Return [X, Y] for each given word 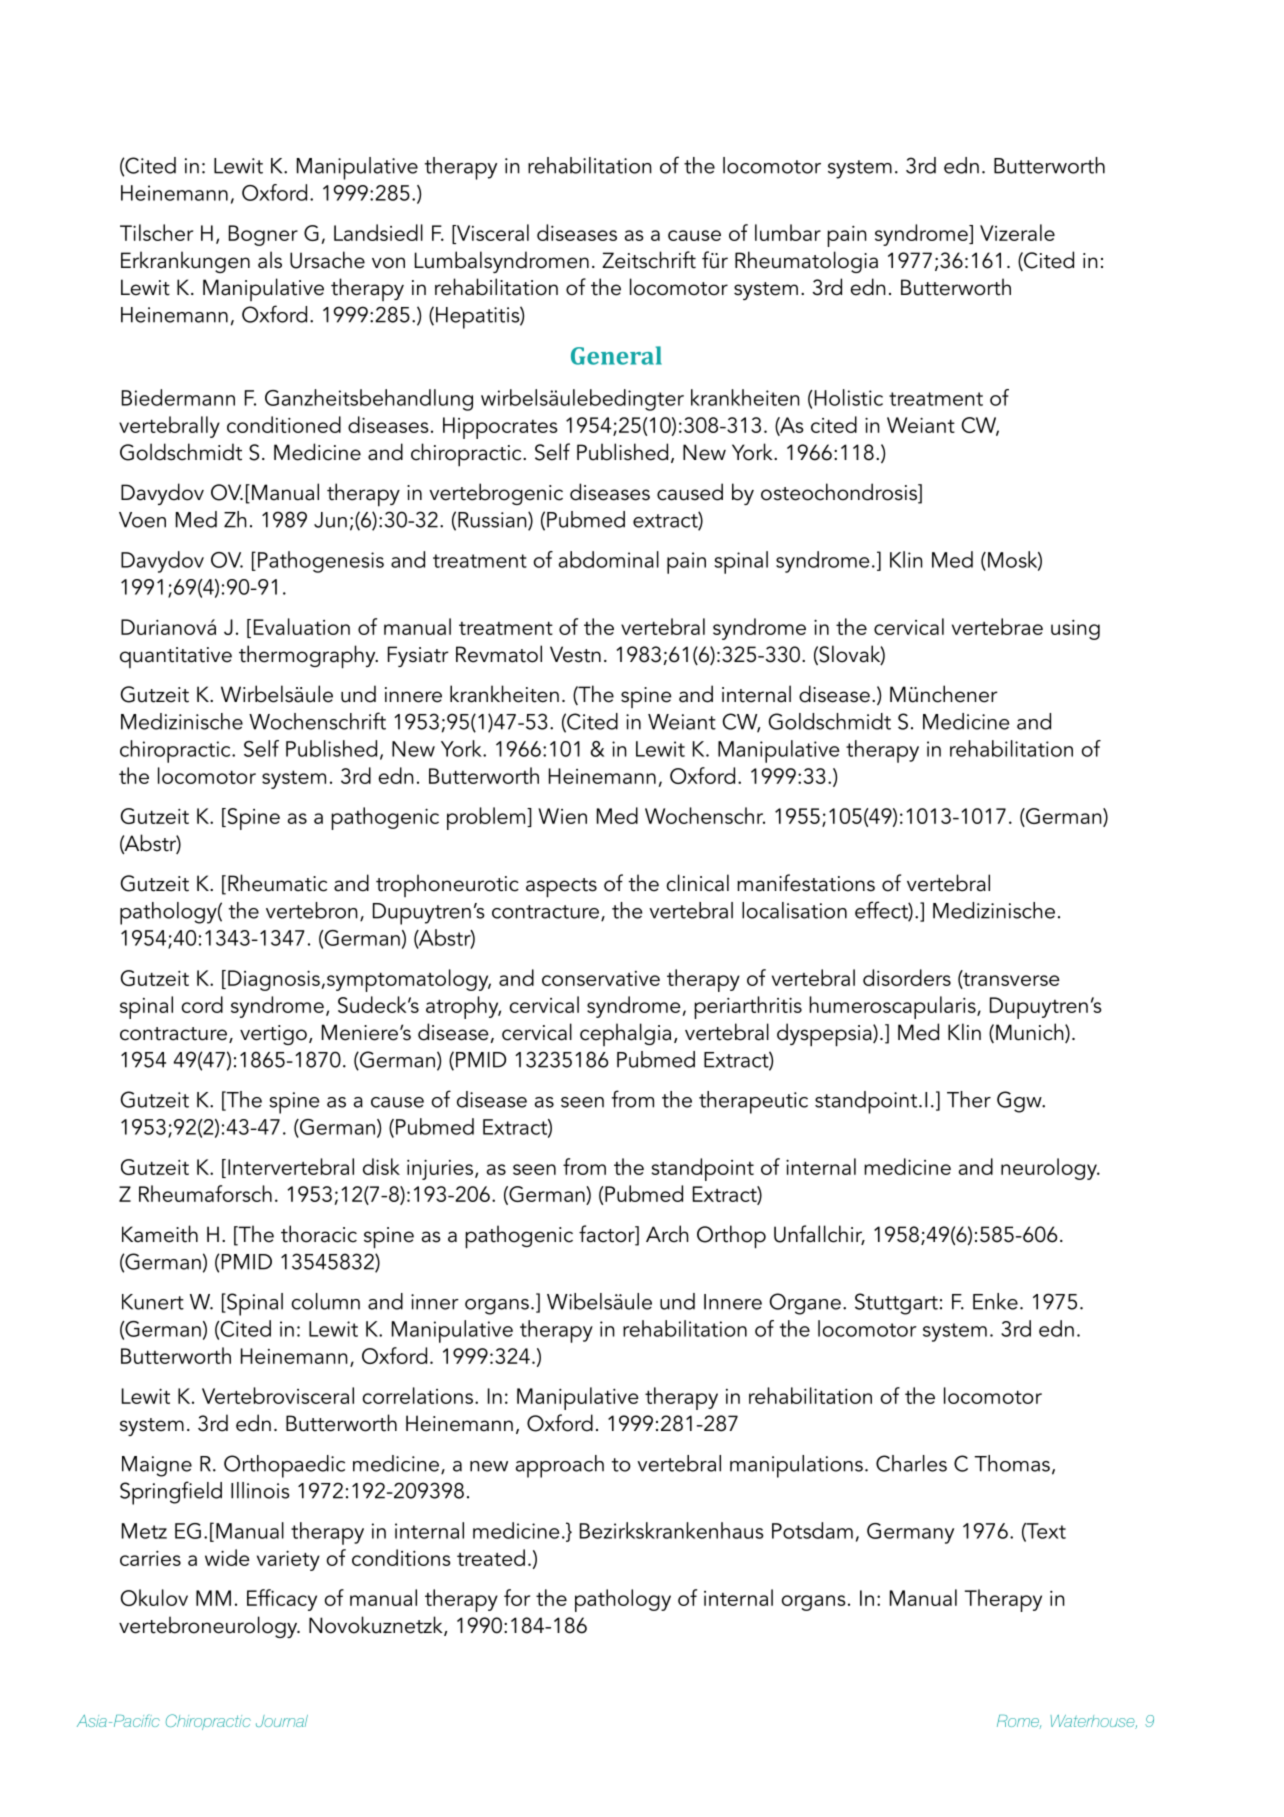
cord [202, 1004]
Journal [282, 1721]
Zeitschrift [649, 260]
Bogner [263, 235]
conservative [601, 978]
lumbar [788, 232]
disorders [907, 977]
